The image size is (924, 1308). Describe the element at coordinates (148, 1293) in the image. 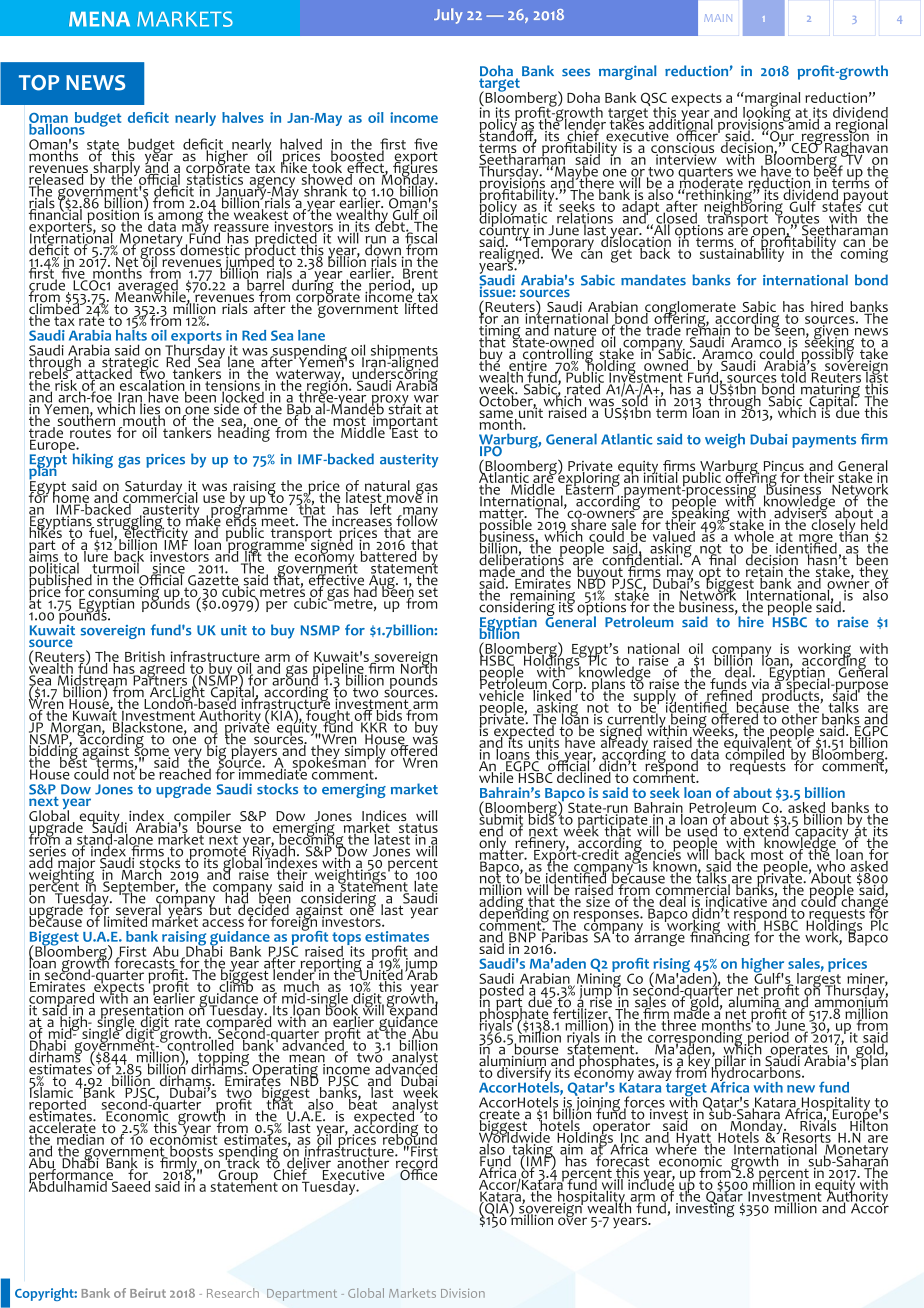

I see `Beirut` at that location.
